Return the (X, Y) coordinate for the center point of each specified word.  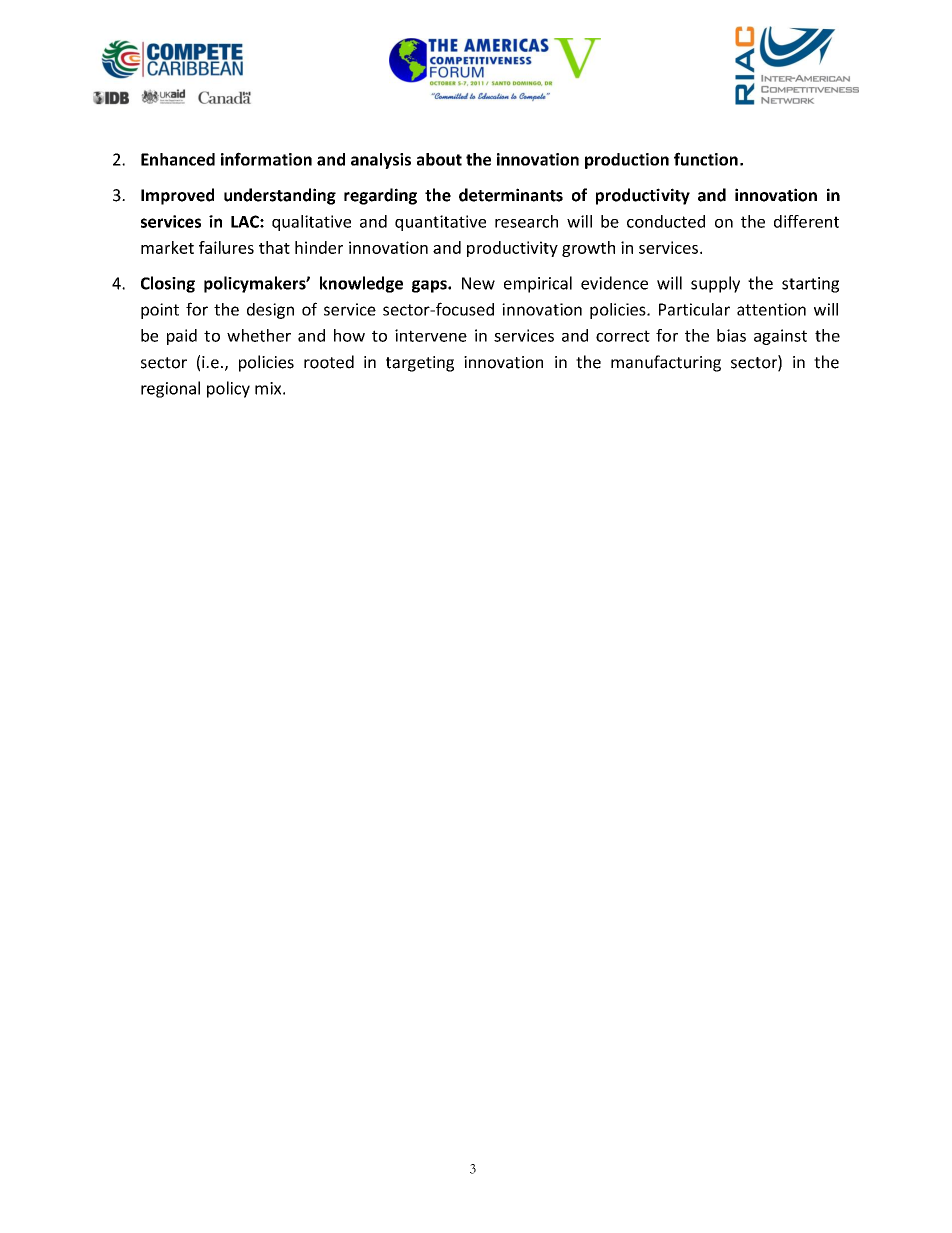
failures (226, 247)
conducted (666, 221)
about (439, 159)
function (706, 159)
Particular (694, 309)
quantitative (440, 223)
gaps (430, 286)
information (266, 159)
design (270, 311)
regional (170, 389)
